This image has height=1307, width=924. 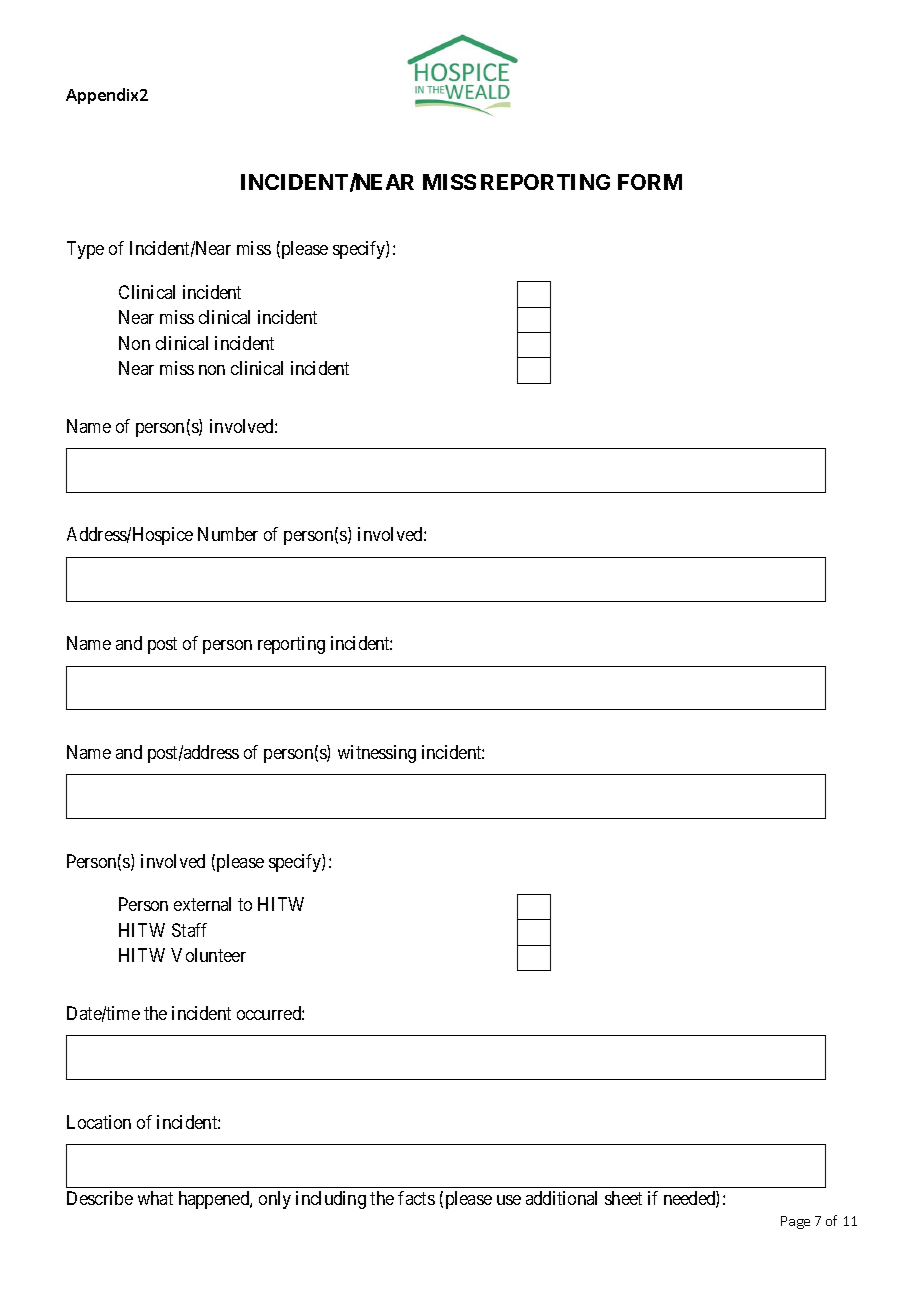 I want to click on Staff, so click(x=189, y=930).
